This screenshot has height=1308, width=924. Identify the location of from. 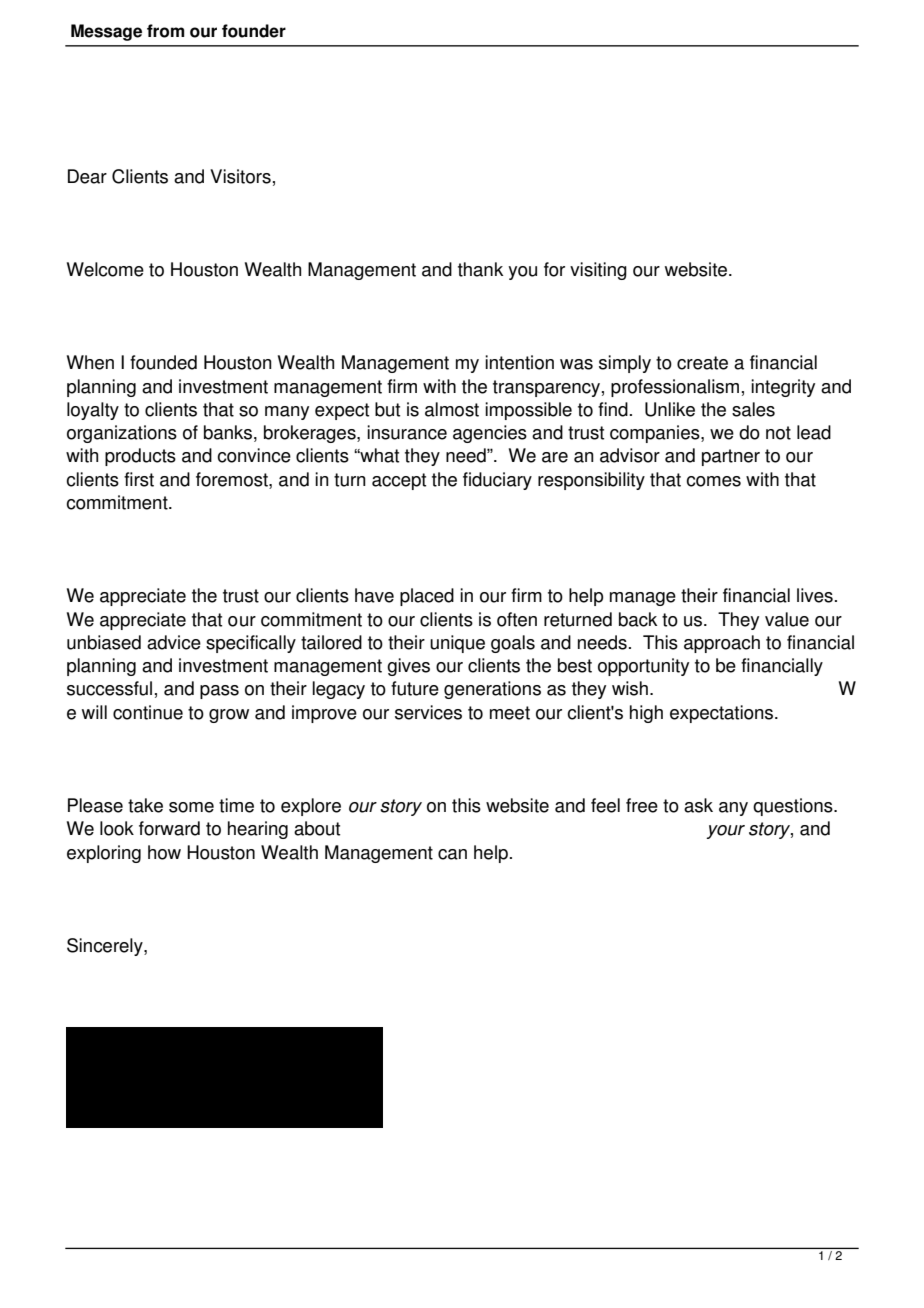
(165, 31).
